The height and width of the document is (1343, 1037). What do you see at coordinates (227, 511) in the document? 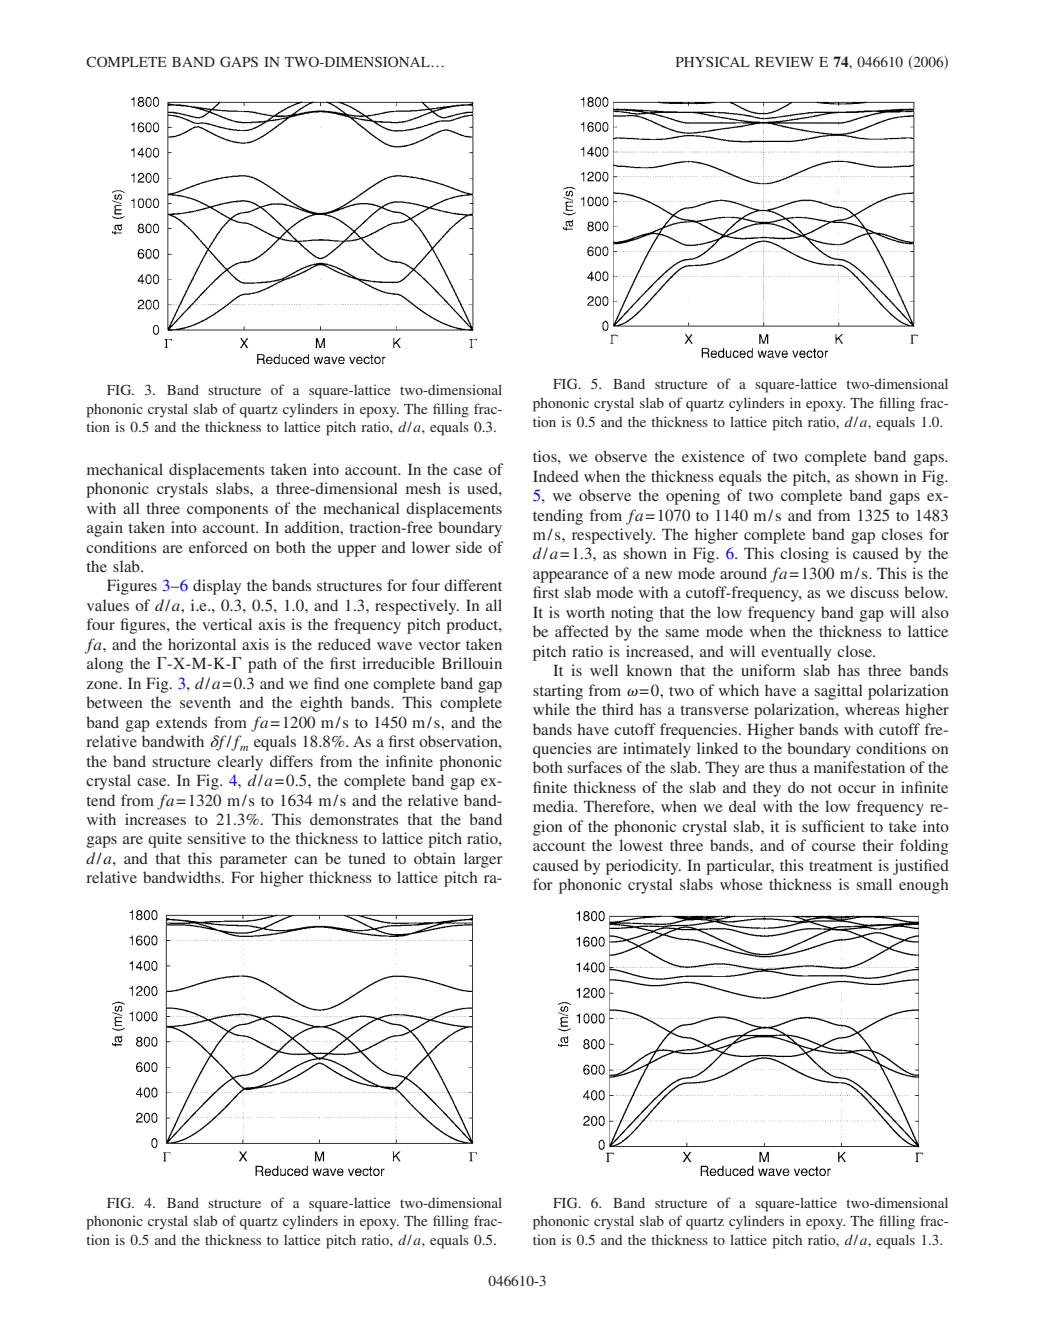
I see `components` at bounding box center [227, 511].
